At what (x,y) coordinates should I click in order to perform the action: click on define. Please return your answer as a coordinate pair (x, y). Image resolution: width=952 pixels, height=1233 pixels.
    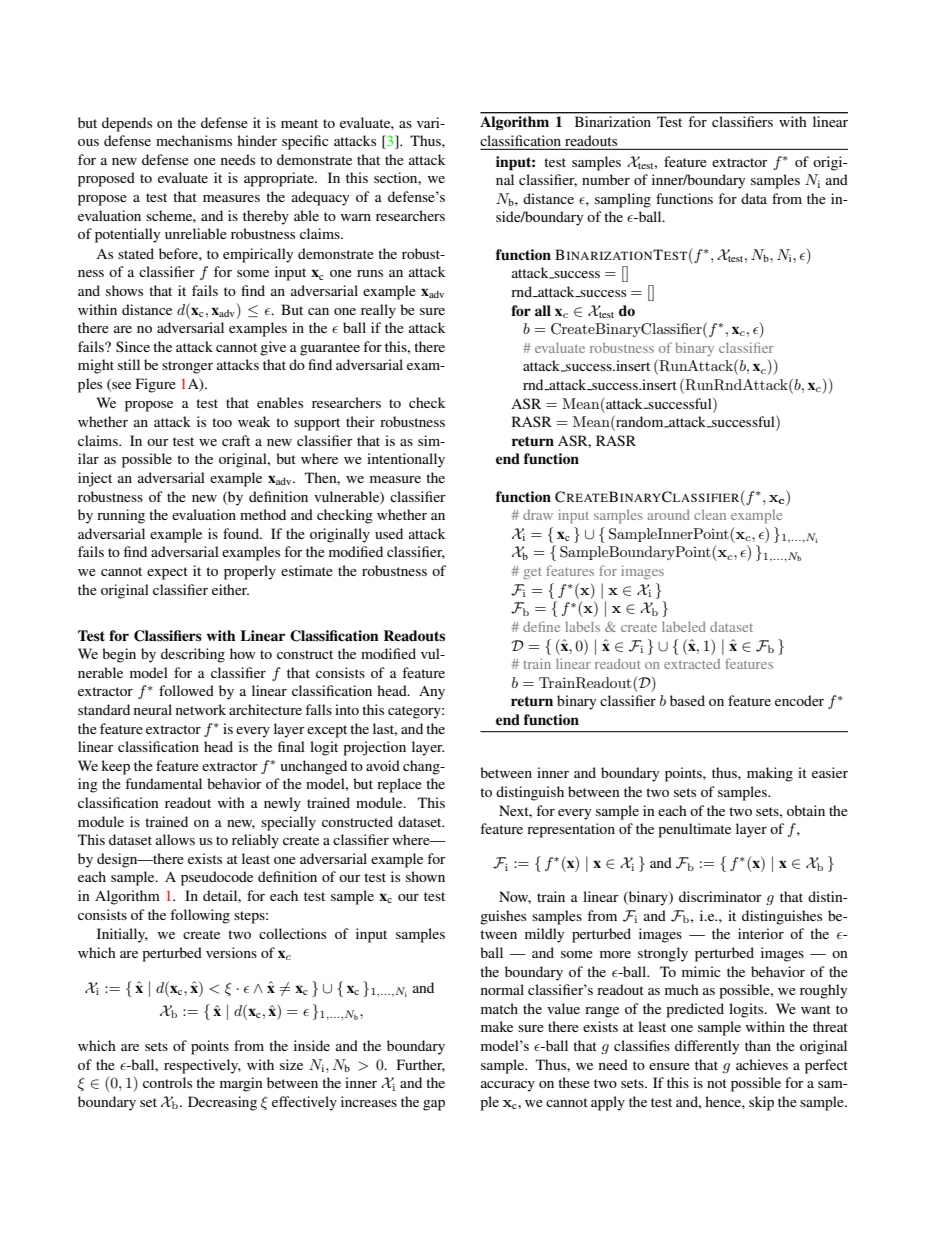
    Looking at the image, I should click on (541, 626).
